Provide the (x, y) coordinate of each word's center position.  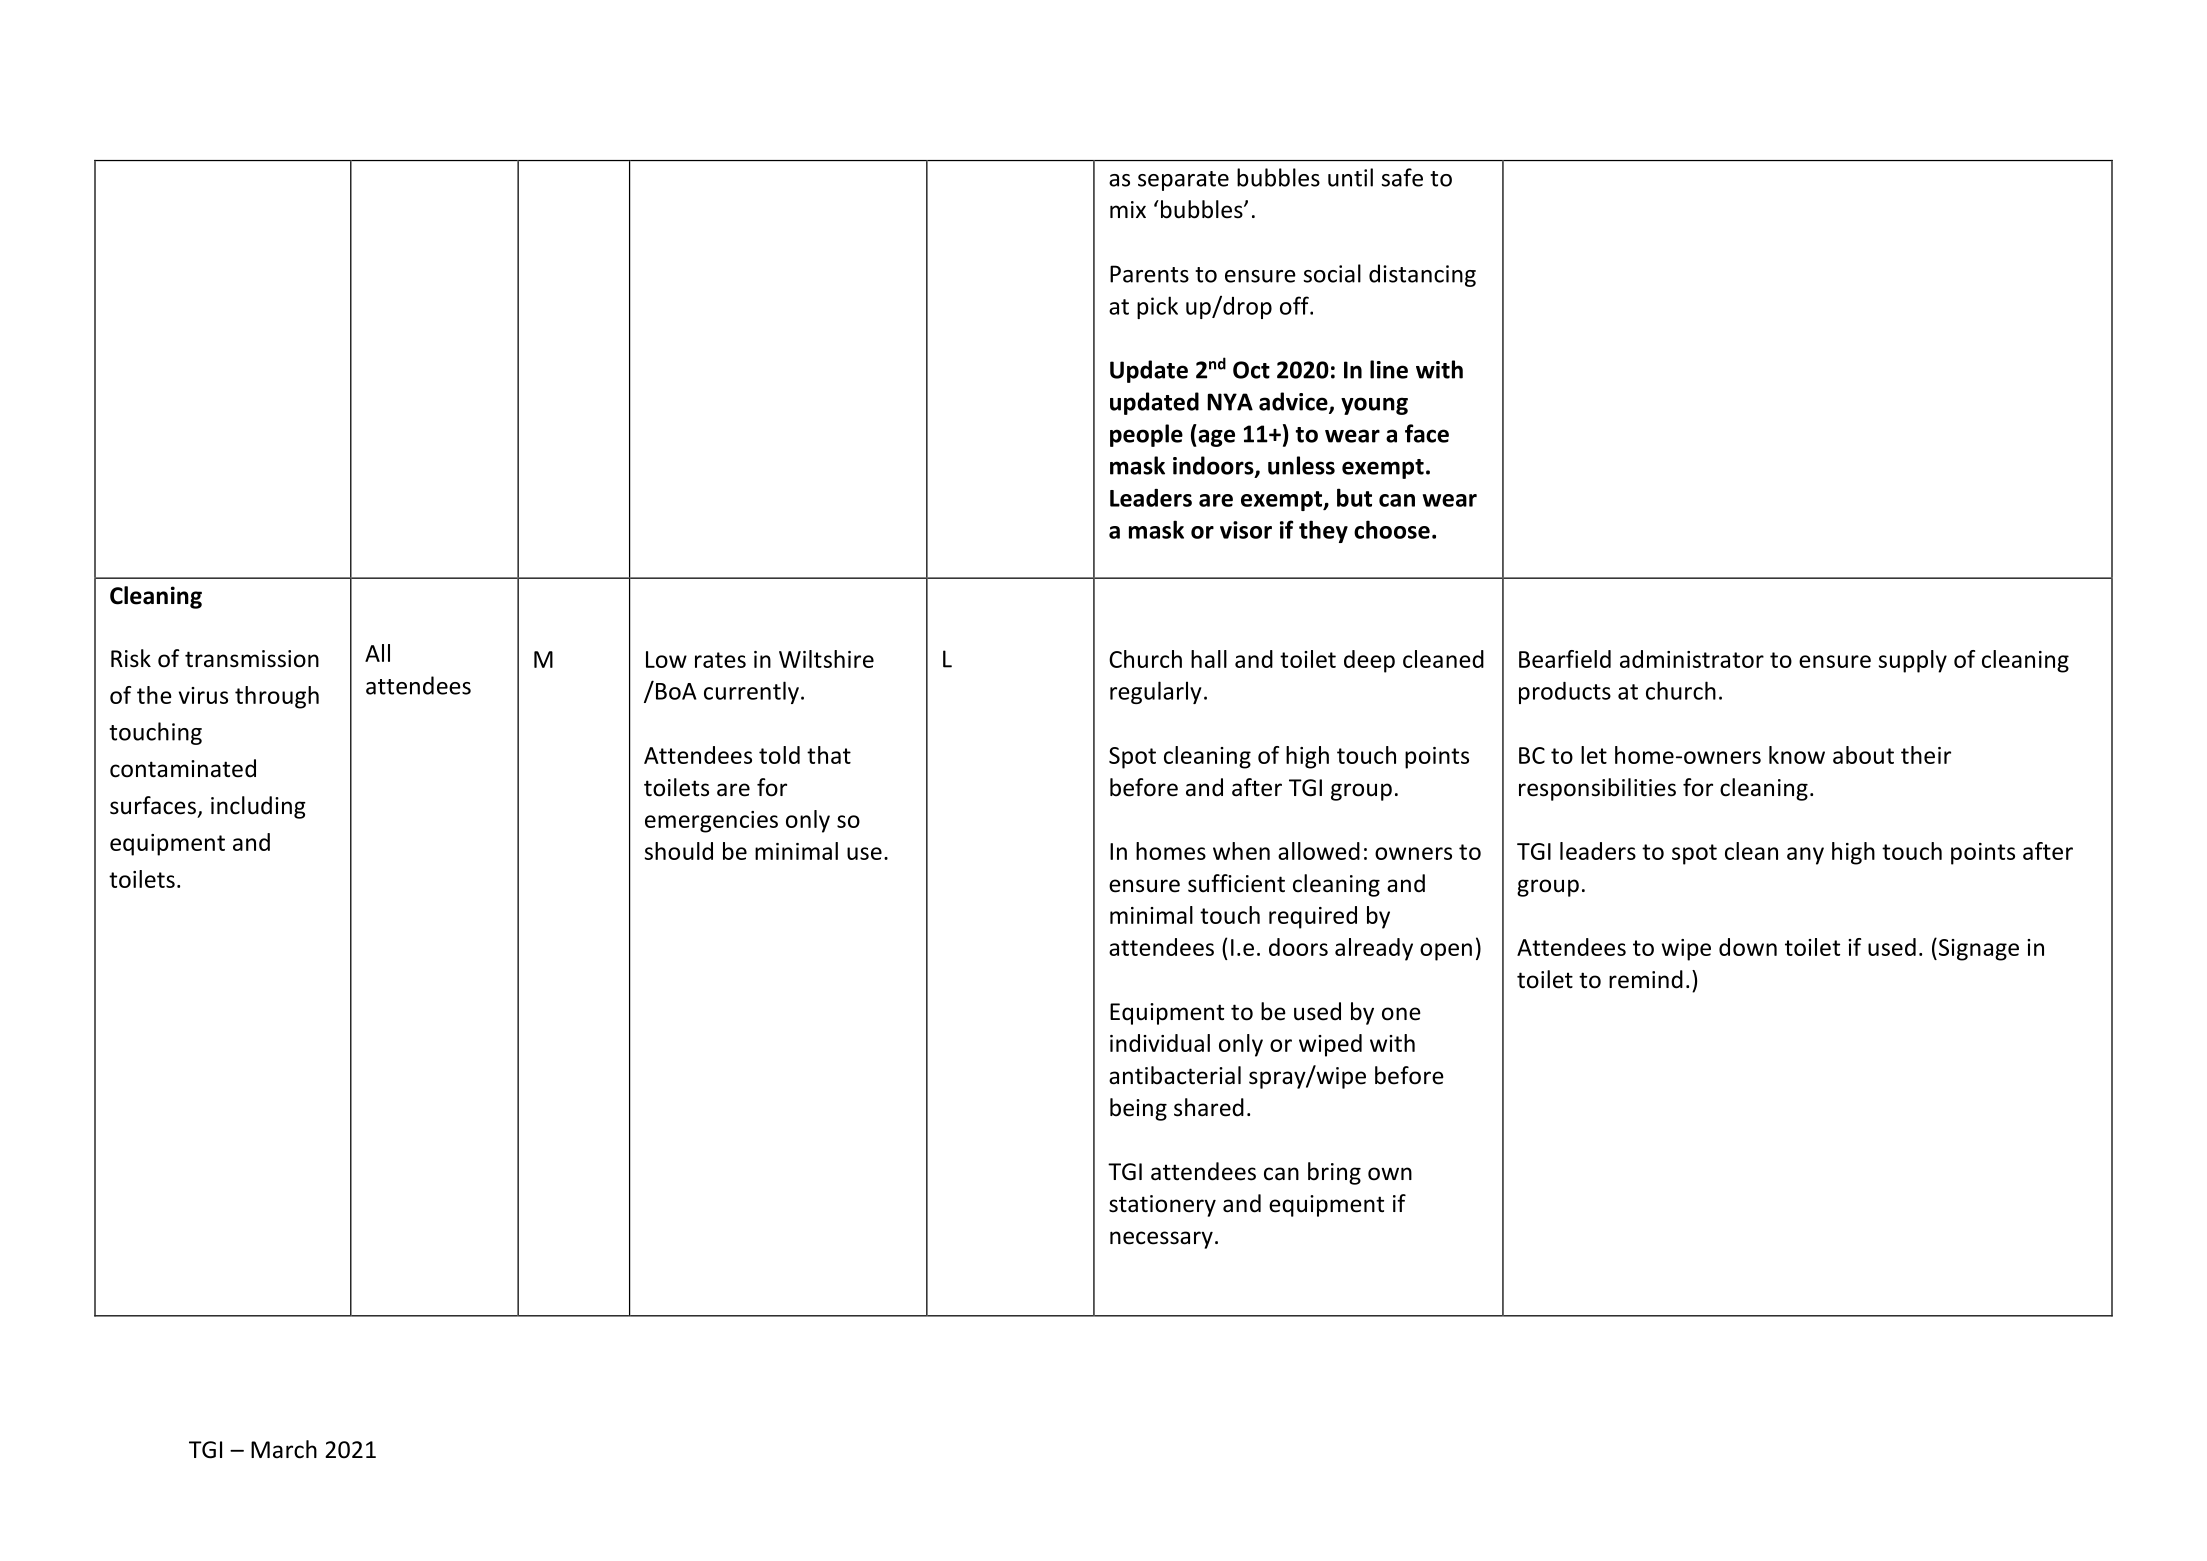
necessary (1161, 1240)
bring (1334, 1173)
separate (1183, 181)
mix (1128, 209)
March (284, 1449)
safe (1402, 177)
